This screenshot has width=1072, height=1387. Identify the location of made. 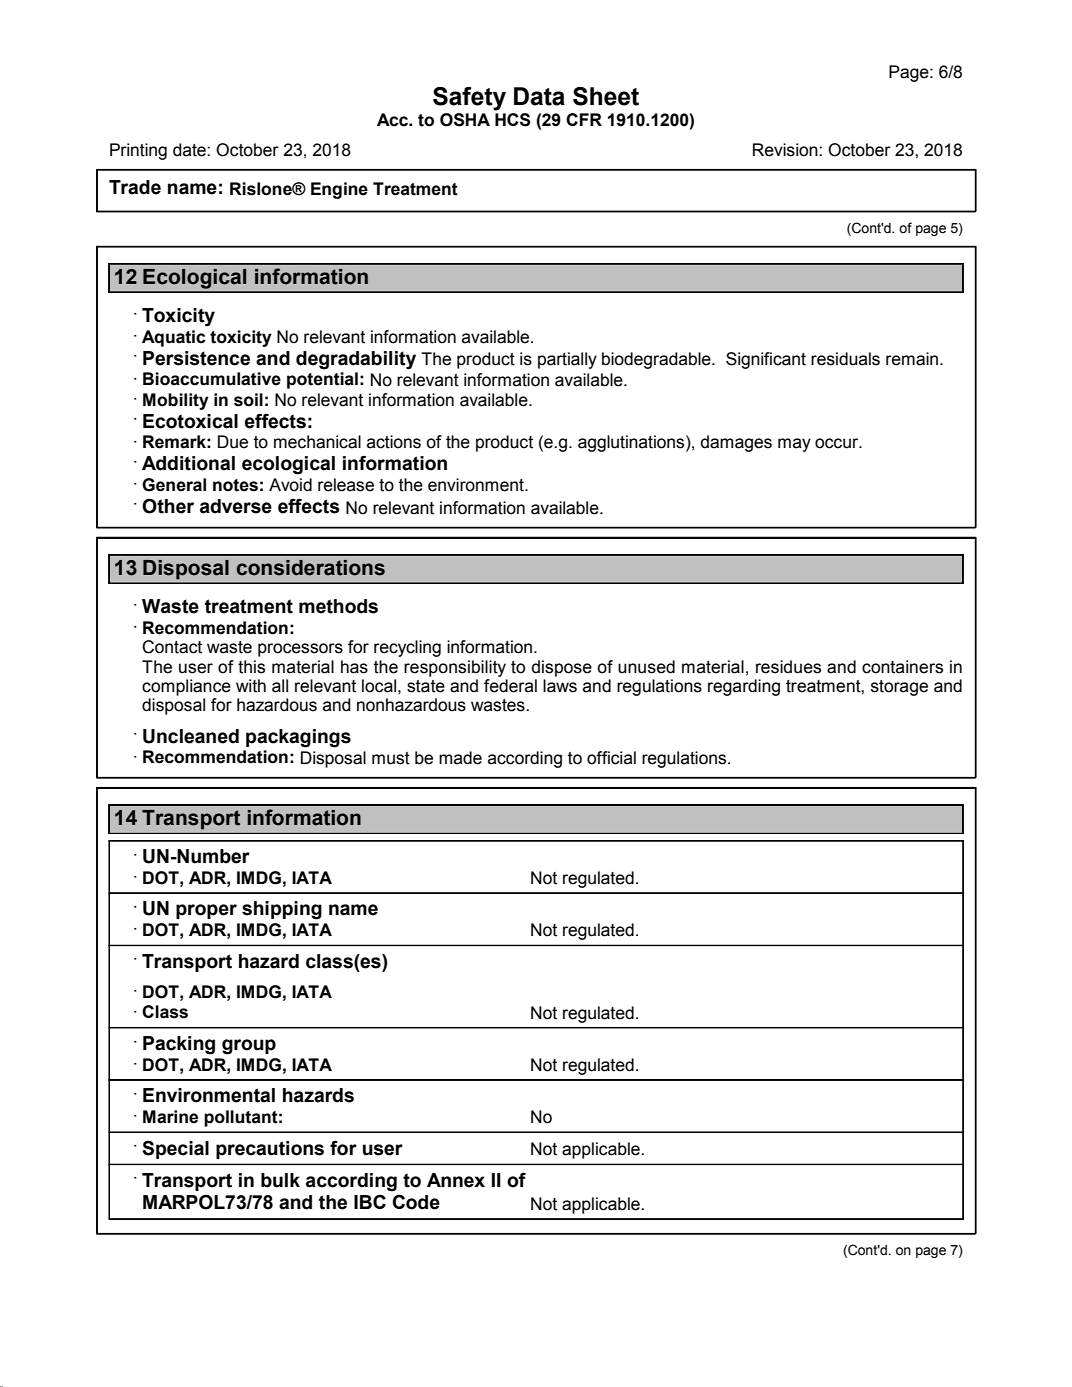
(460, 758).
